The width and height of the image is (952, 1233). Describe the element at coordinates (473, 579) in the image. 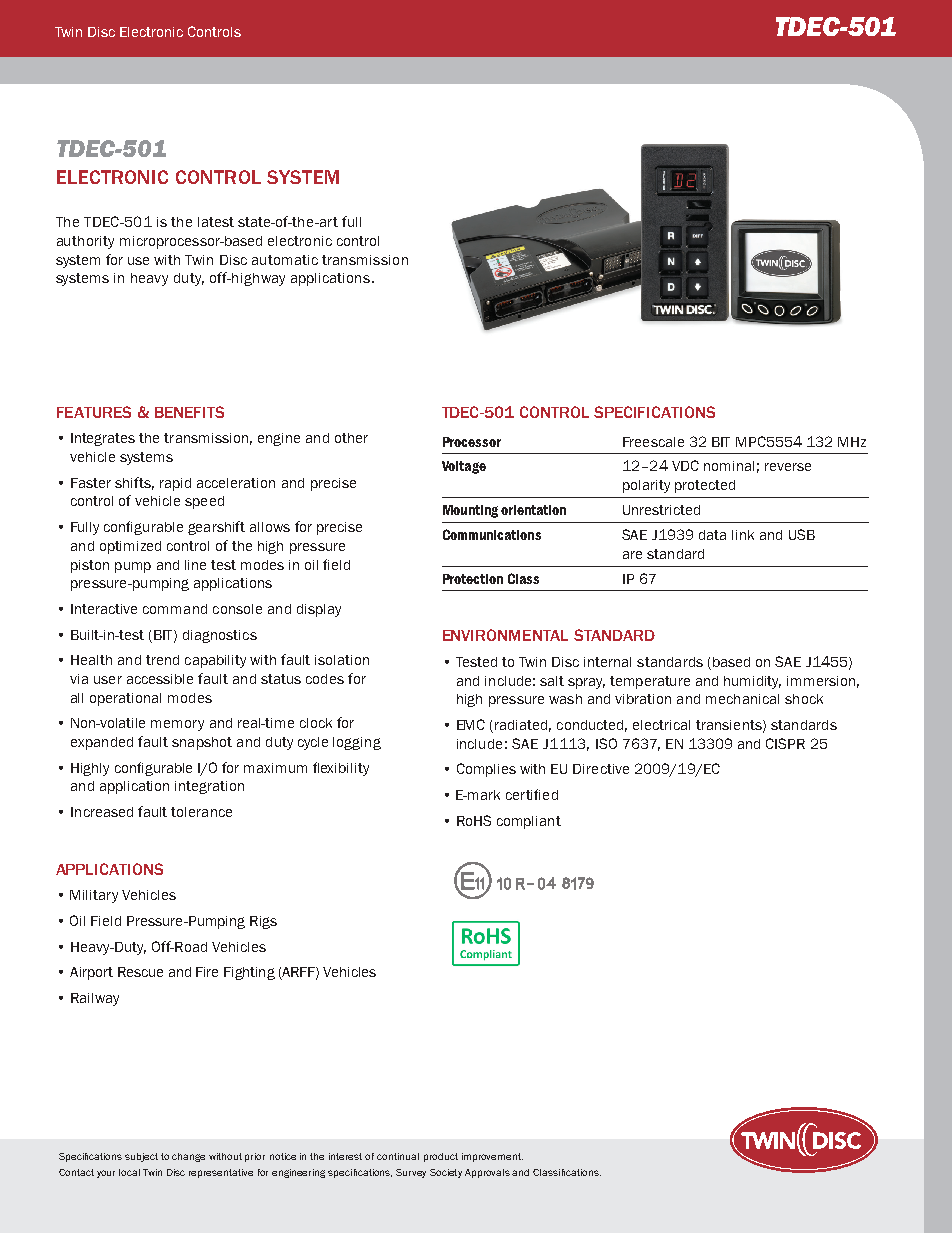

I see `Protection` at that location.
